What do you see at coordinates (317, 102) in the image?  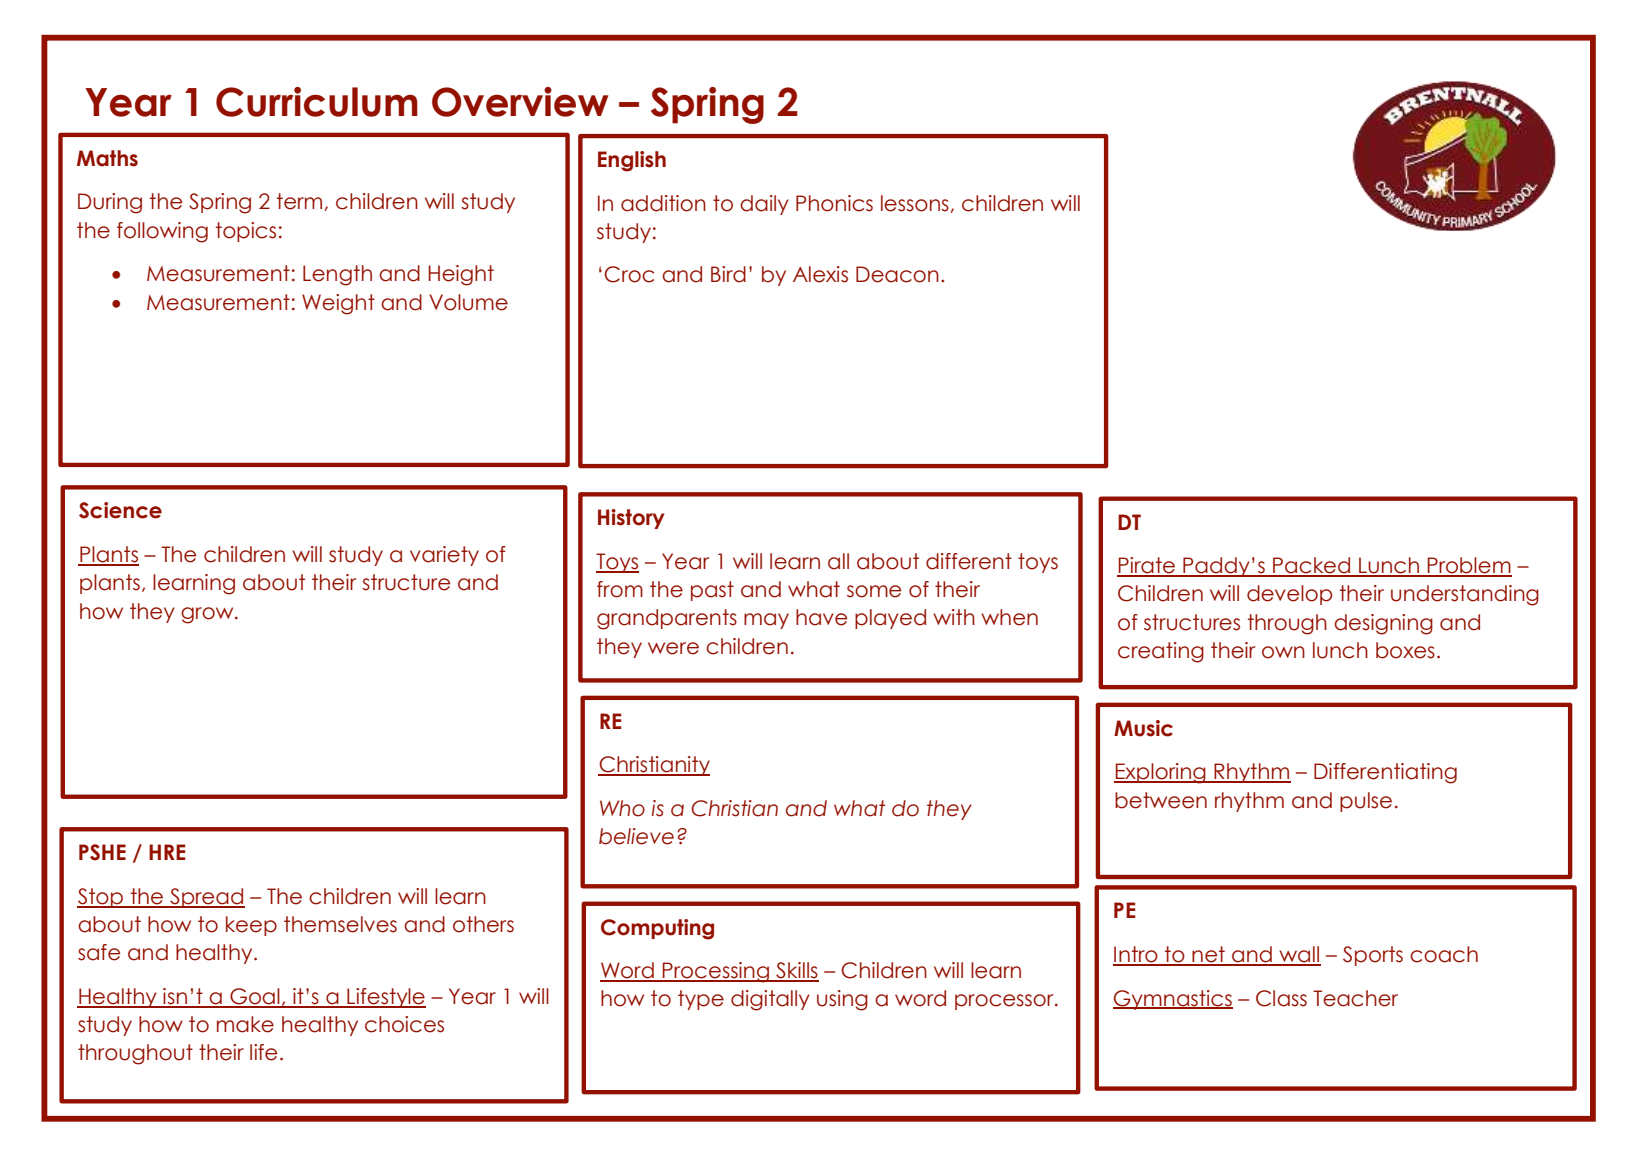 I see `Curriculum` at bounding box center [317, 102].
